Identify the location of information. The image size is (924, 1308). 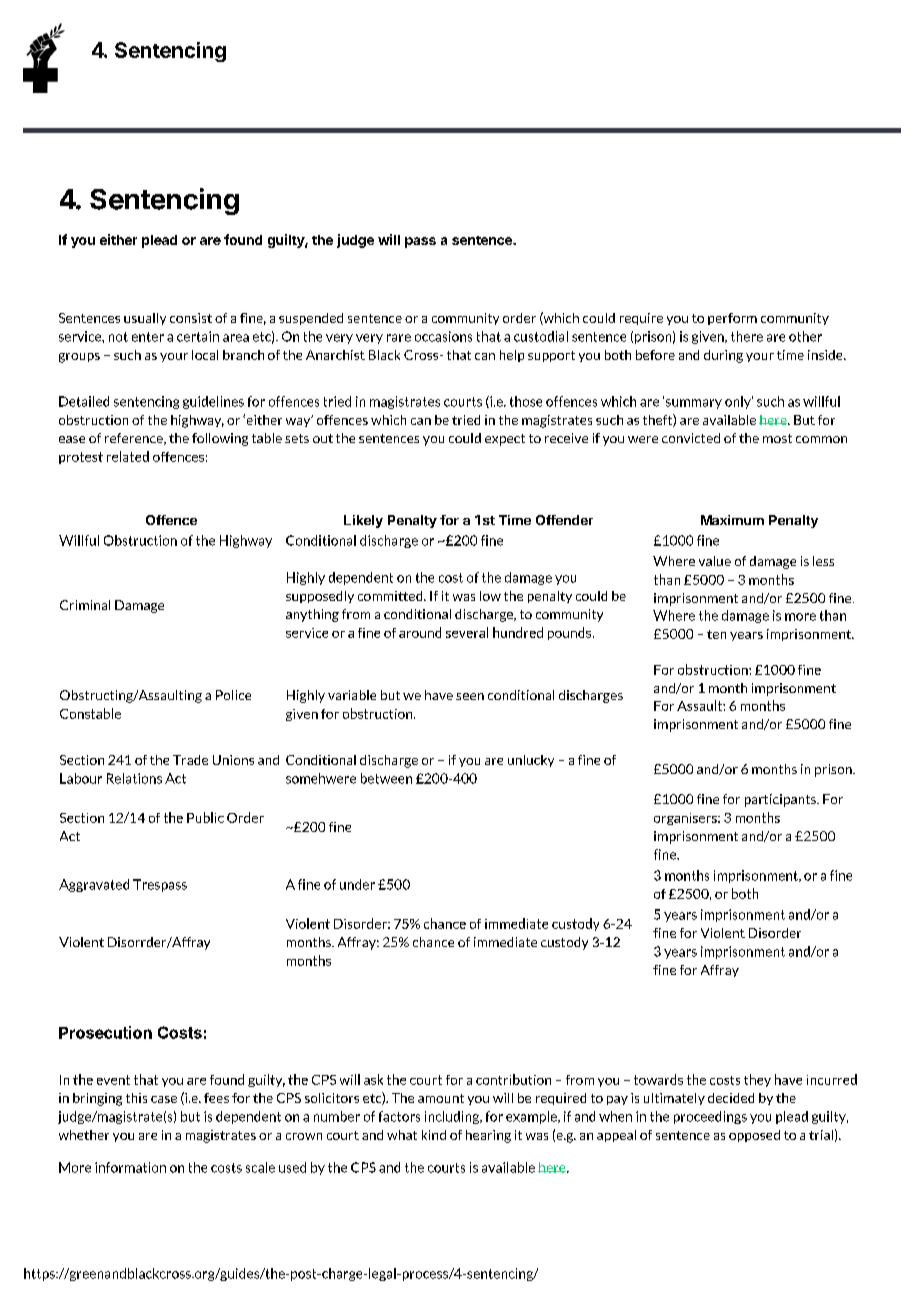
(130, 1167).
